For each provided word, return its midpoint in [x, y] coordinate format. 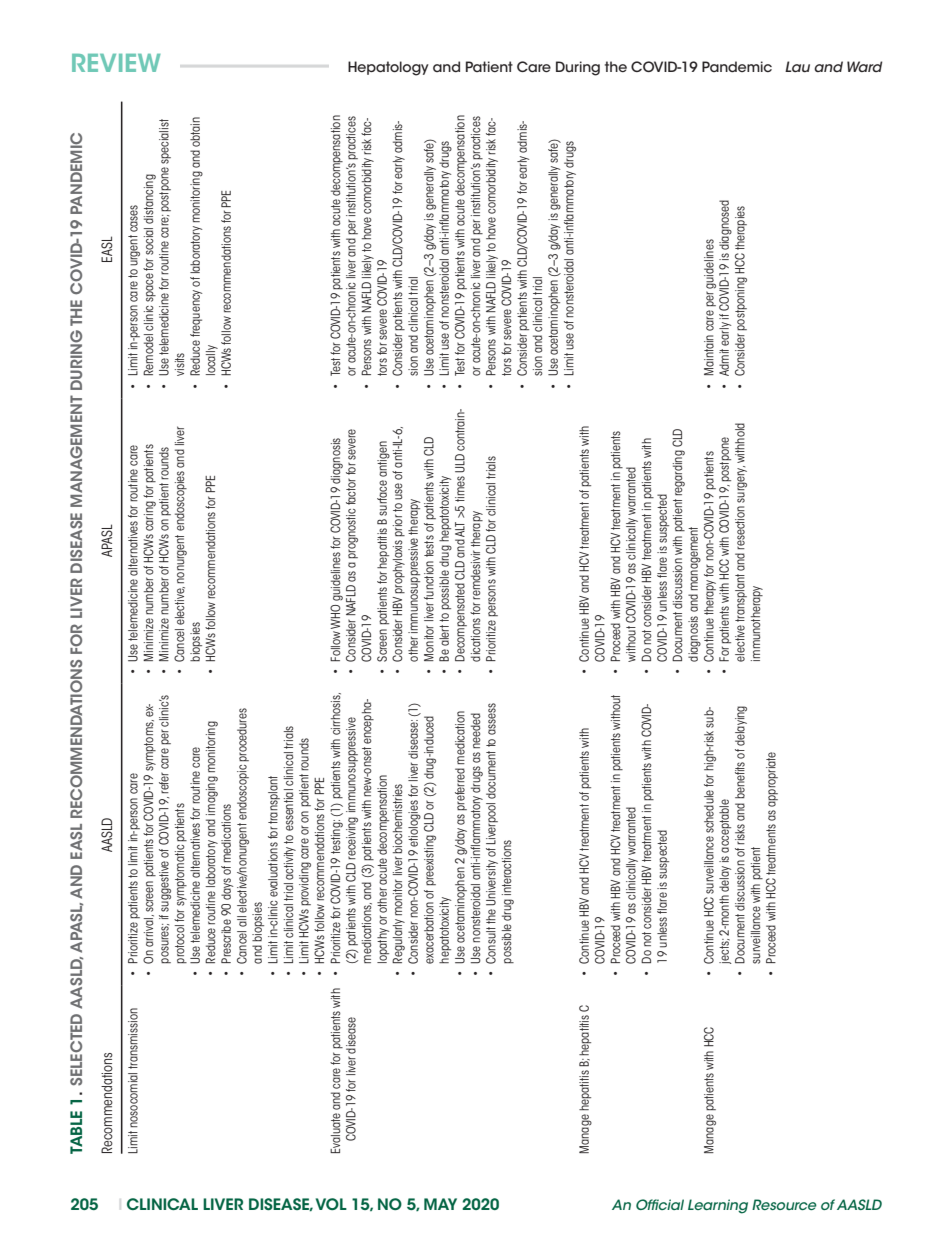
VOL [331, 1204]
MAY [440, 1204]
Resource [784, 1204]
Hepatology [388, 68]
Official [660, 1204]
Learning [718, 1206]
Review [116, 63]
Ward [864, 66]
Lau [797, 66]
